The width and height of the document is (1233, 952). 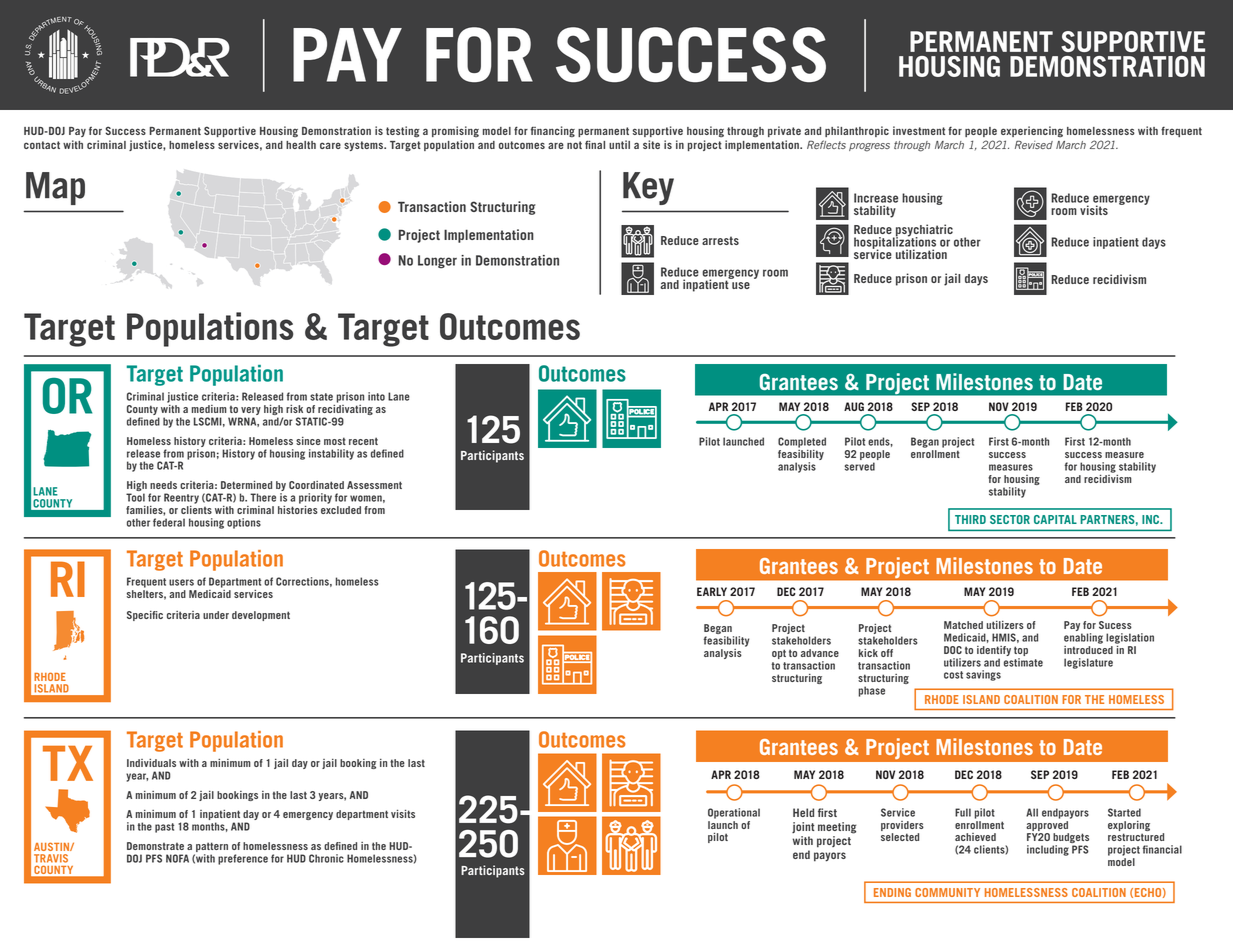 What do you see at coordinates (209, 409) in the document?
I see `medium` at bounding box center [209, 409].
